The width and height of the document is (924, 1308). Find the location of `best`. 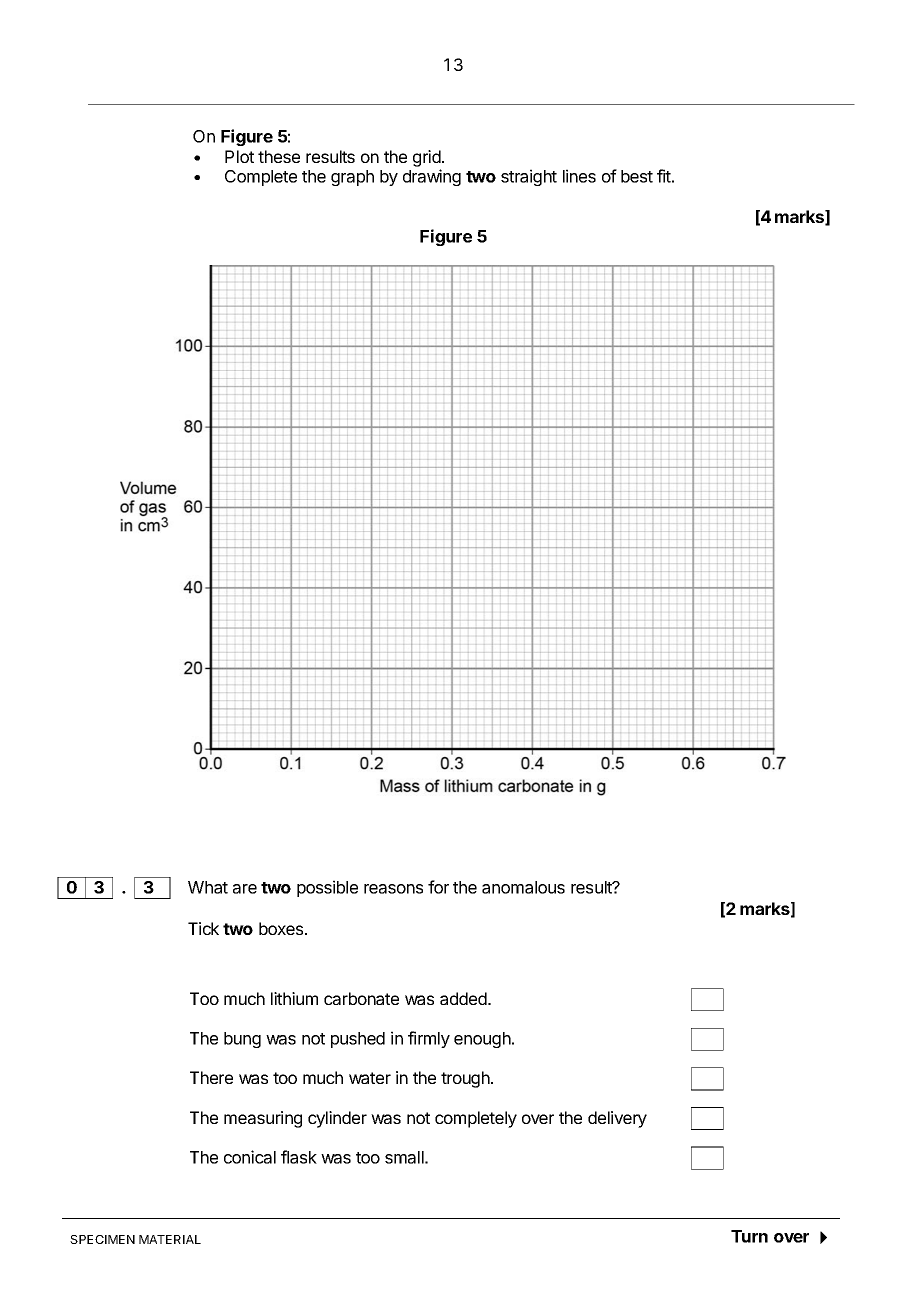

best is located at coordinates (637, 176).
